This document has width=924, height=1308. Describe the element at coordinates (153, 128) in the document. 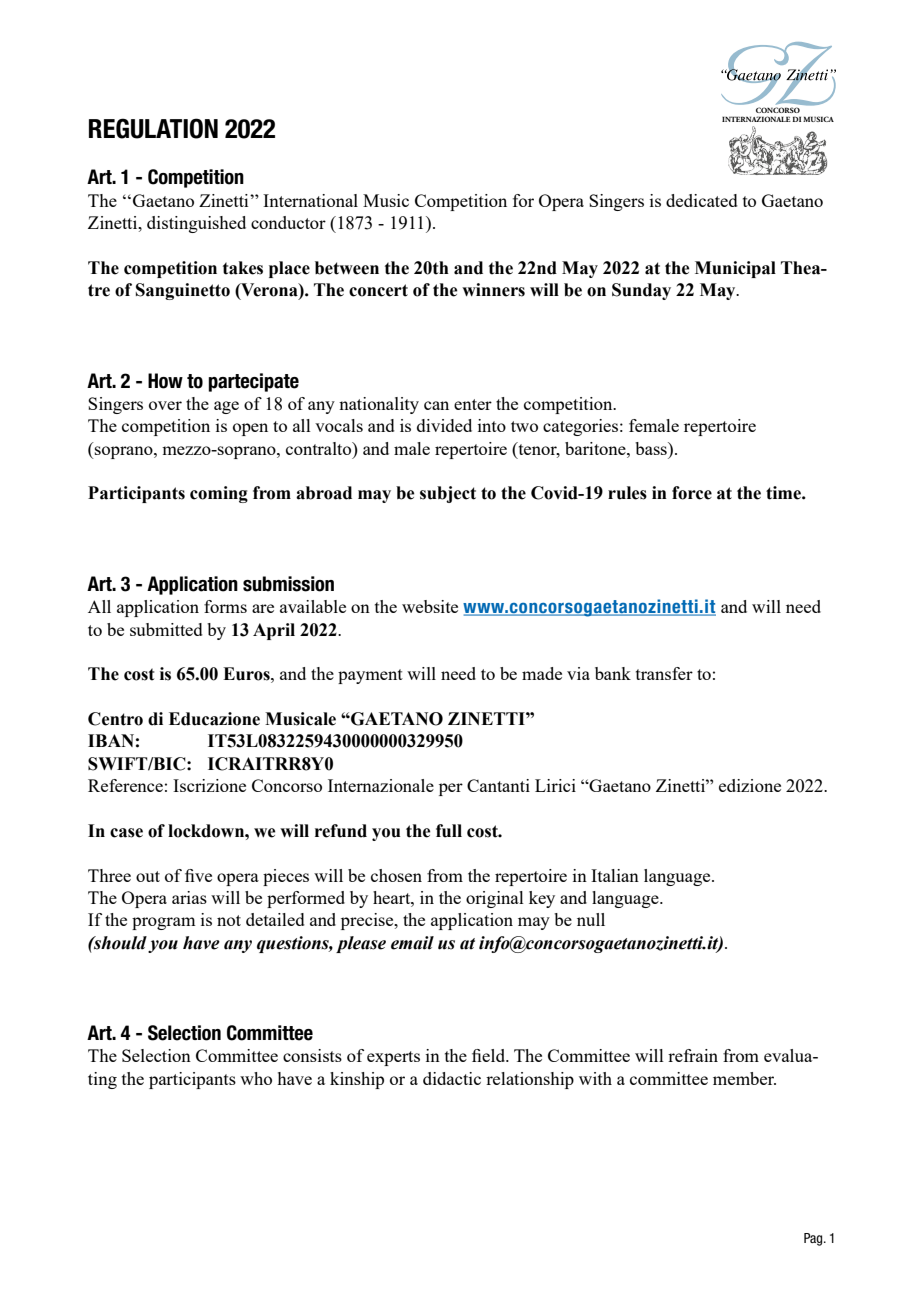

I see `REGULATION` at that location.
